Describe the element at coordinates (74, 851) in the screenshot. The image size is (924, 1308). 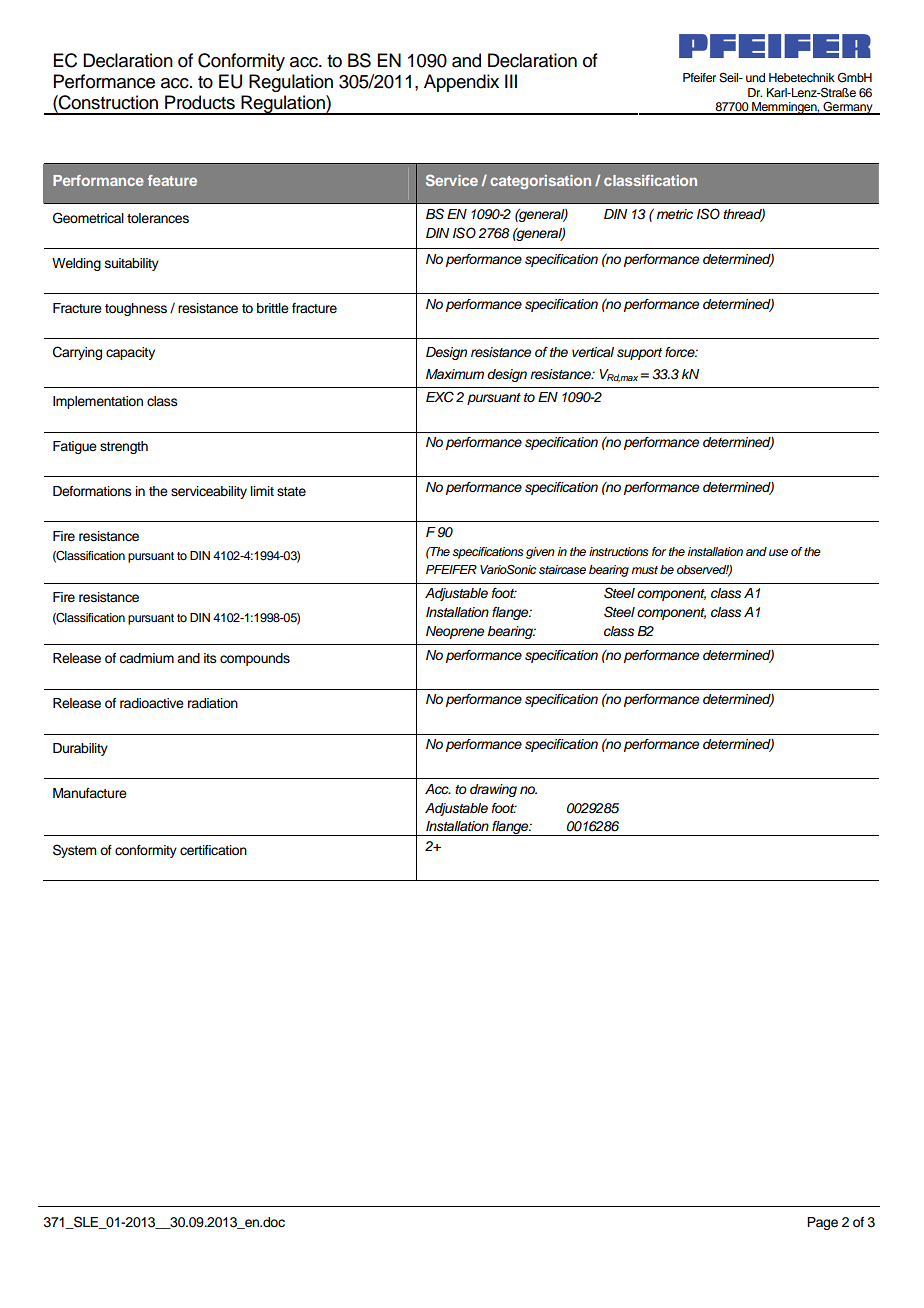
I see `System` at that location.
